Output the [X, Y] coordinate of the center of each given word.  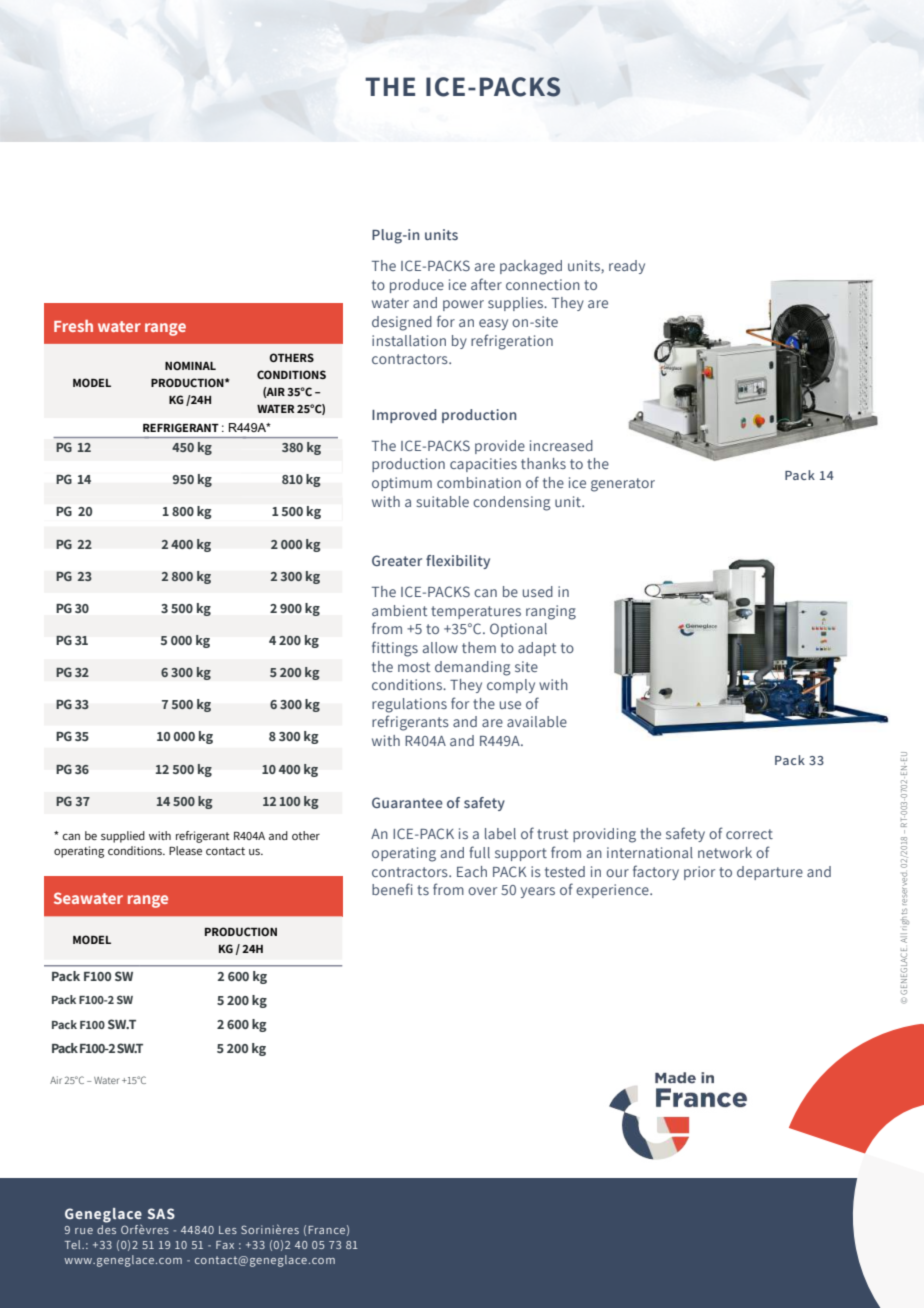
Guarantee [407, 802]
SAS [161, 1213]
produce [417, 286]
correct [749, 834]
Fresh [73, 326]
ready [627, 267]
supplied [123, 837]
